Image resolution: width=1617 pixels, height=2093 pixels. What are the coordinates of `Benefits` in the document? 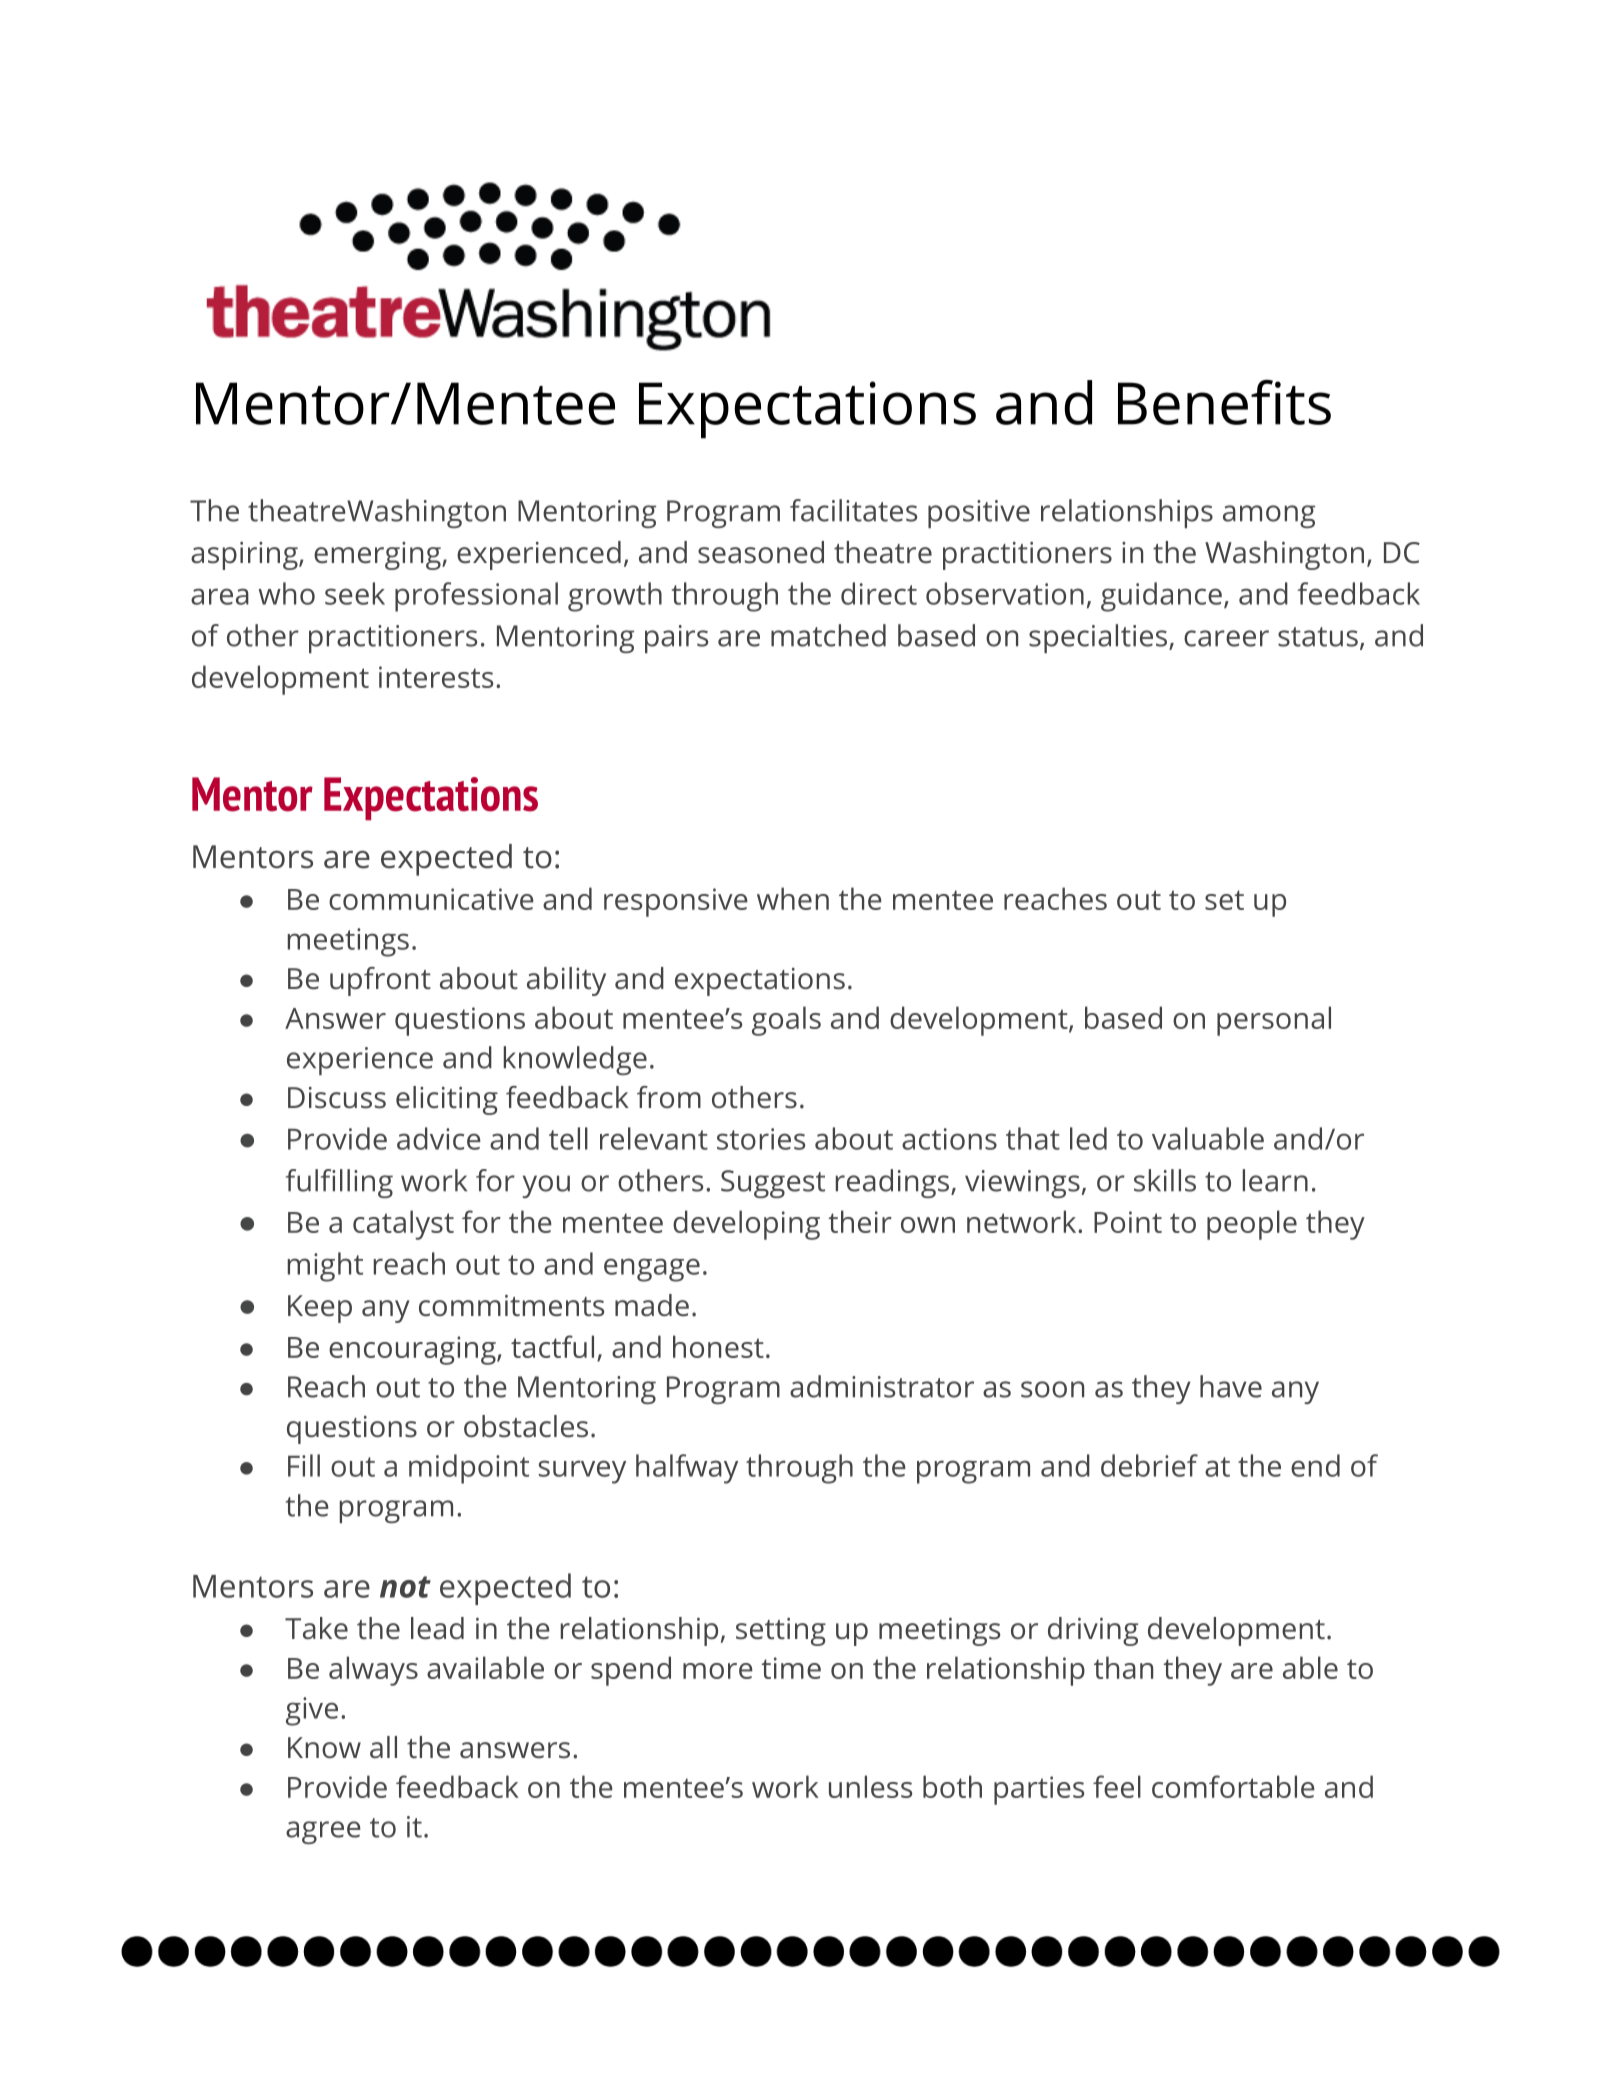 It's located at (1224, 402).
